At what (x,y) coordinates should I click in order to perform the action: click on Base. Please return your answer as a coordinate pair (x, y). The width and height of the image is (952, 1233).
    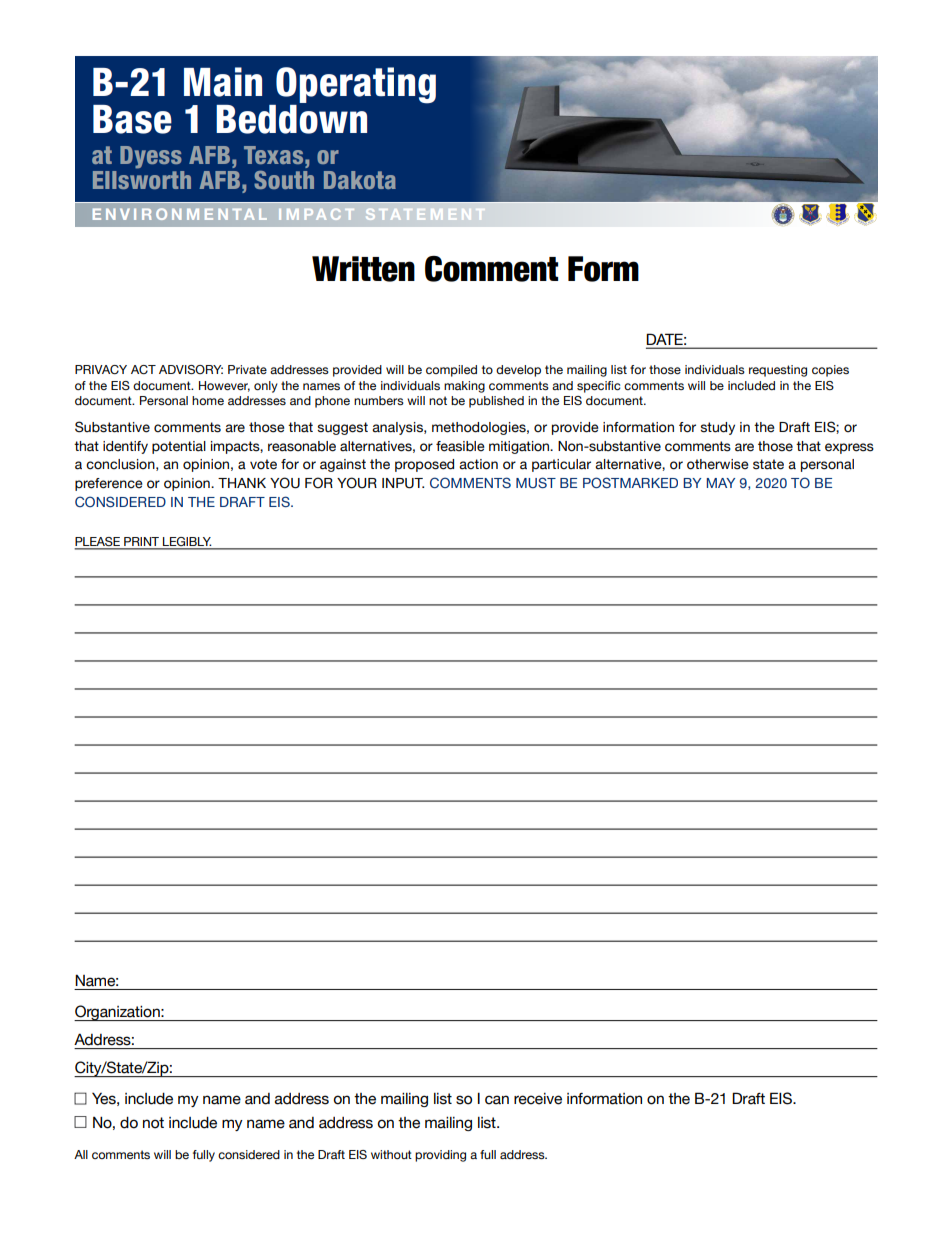
    Looking at the image, I should click on (132, 119).
